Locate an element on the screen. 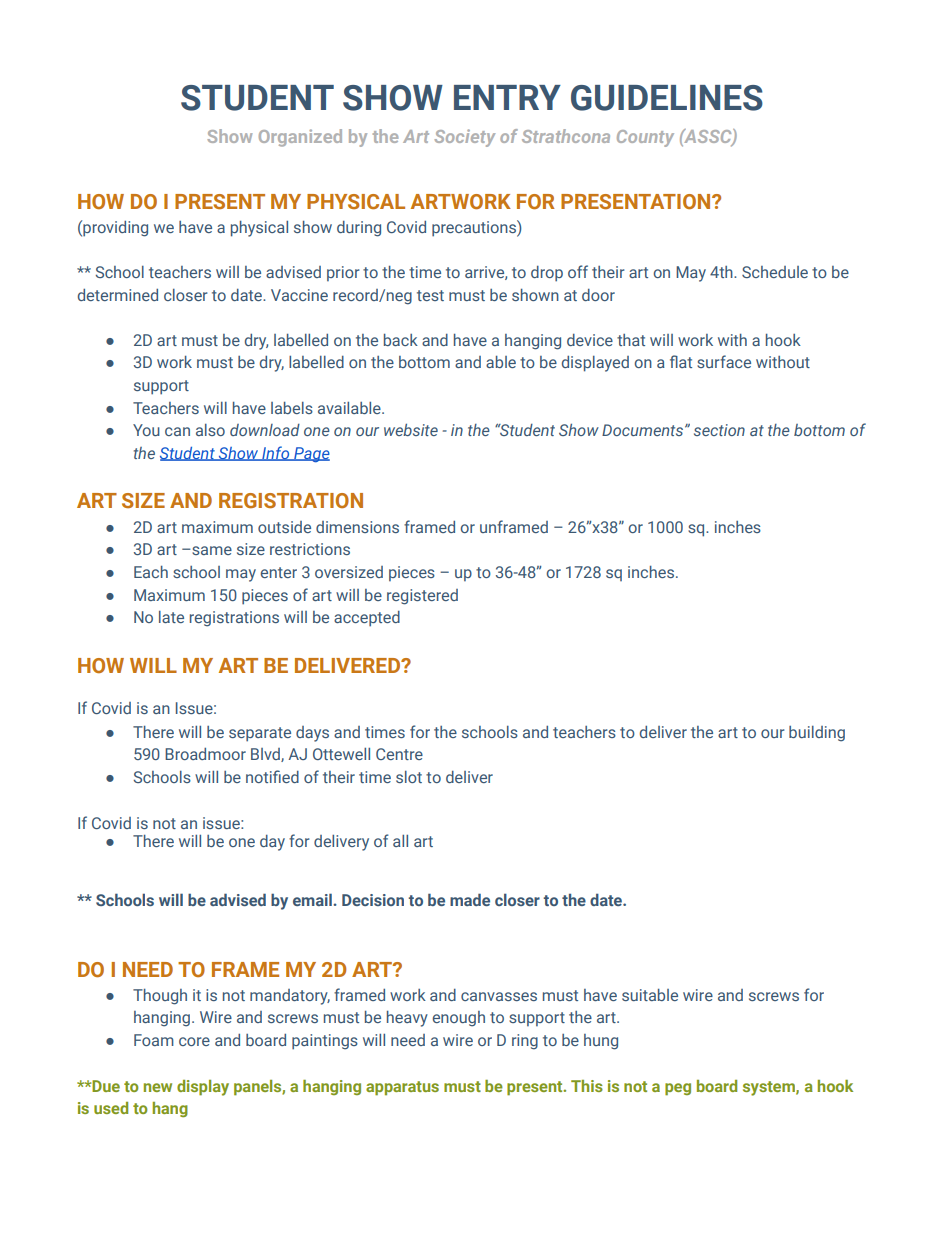 The width and height of the screenshot is (952, 1233). notified is located at coordinates (272, 776).
